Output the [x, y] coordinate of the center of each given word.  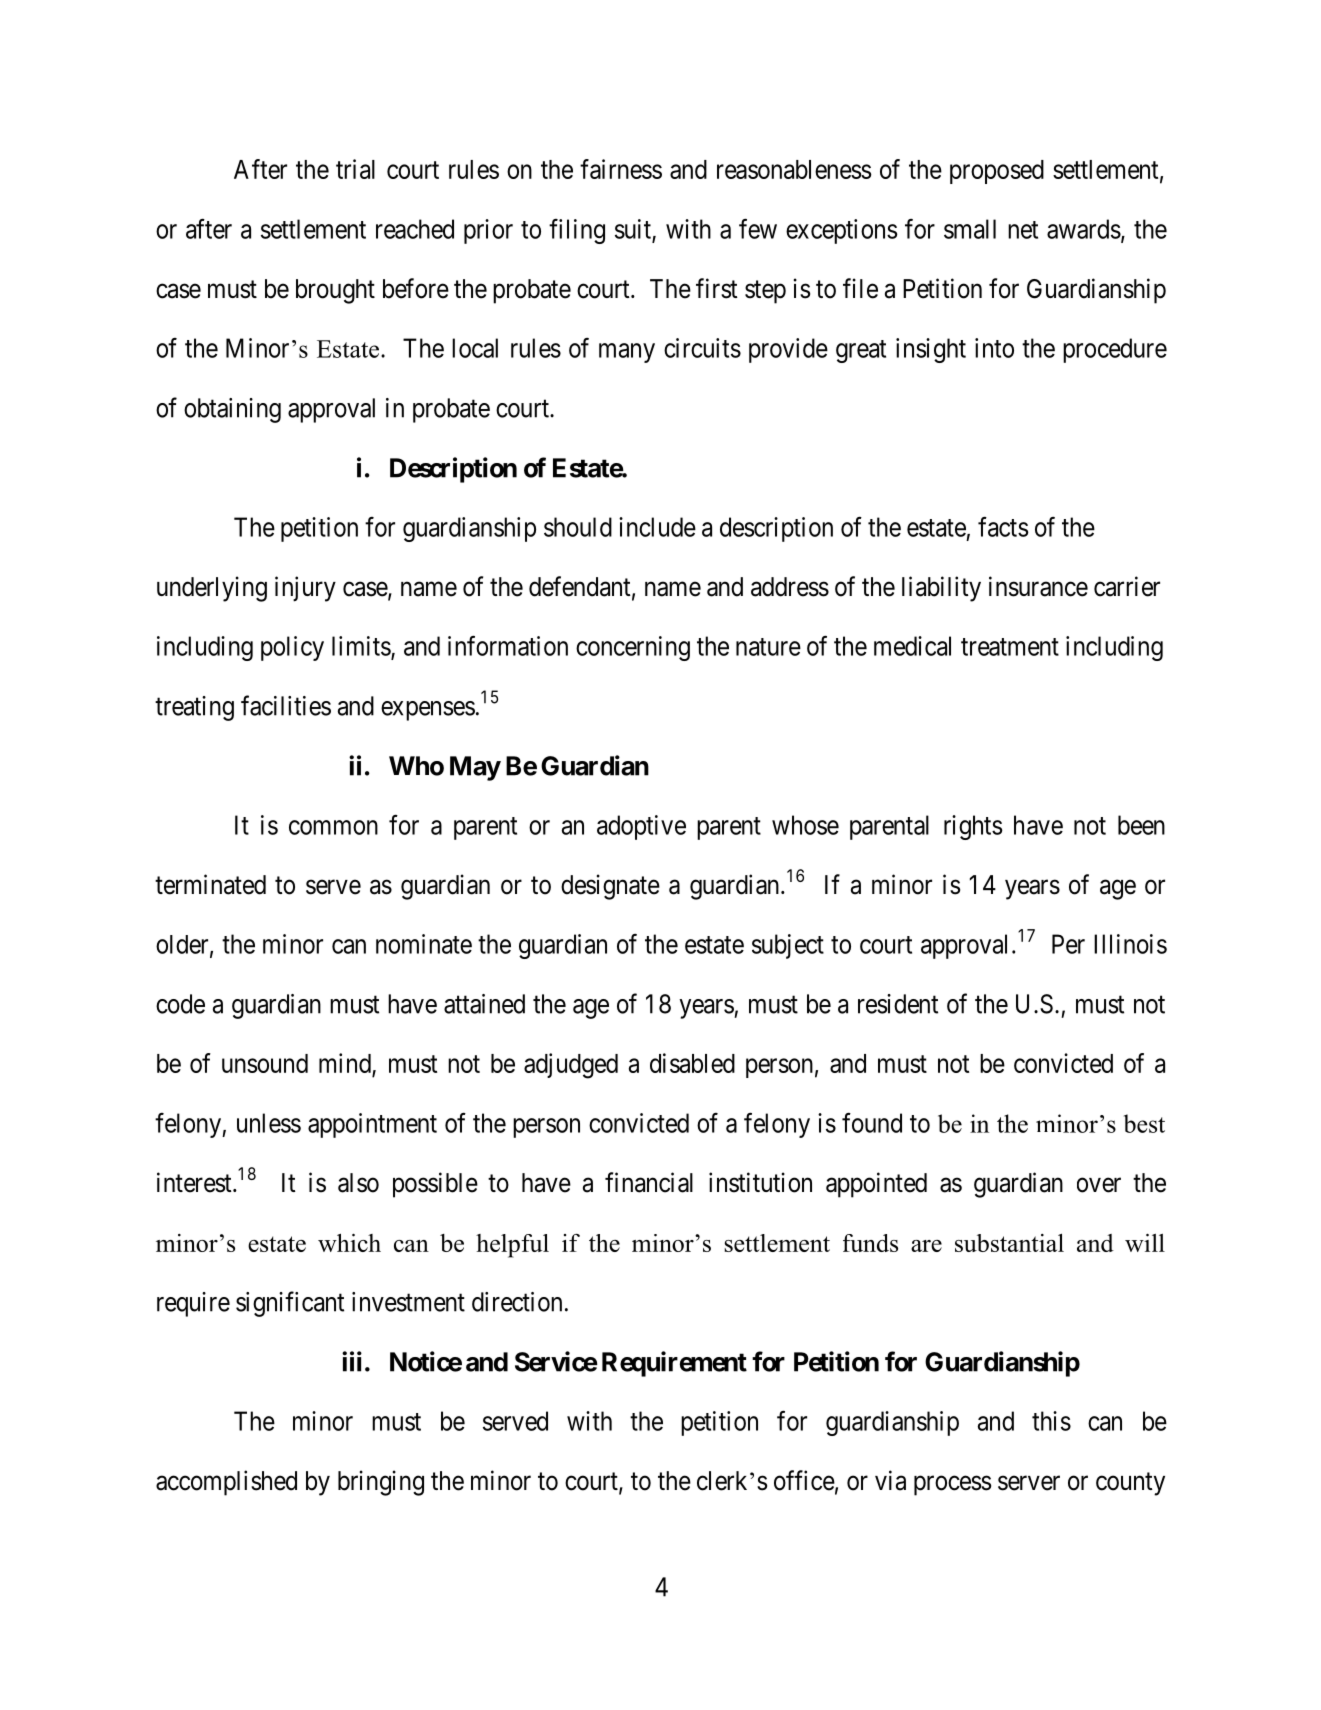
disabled [692, 1063]
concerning [633, 648]
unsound [265, 1063]
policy [292, 648]
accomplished [226, 1483]
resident [898, 1004]
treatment [1010, 647]
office [804, 1480]
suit [634, 230]
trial [355, 169]
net [1023, 230]
